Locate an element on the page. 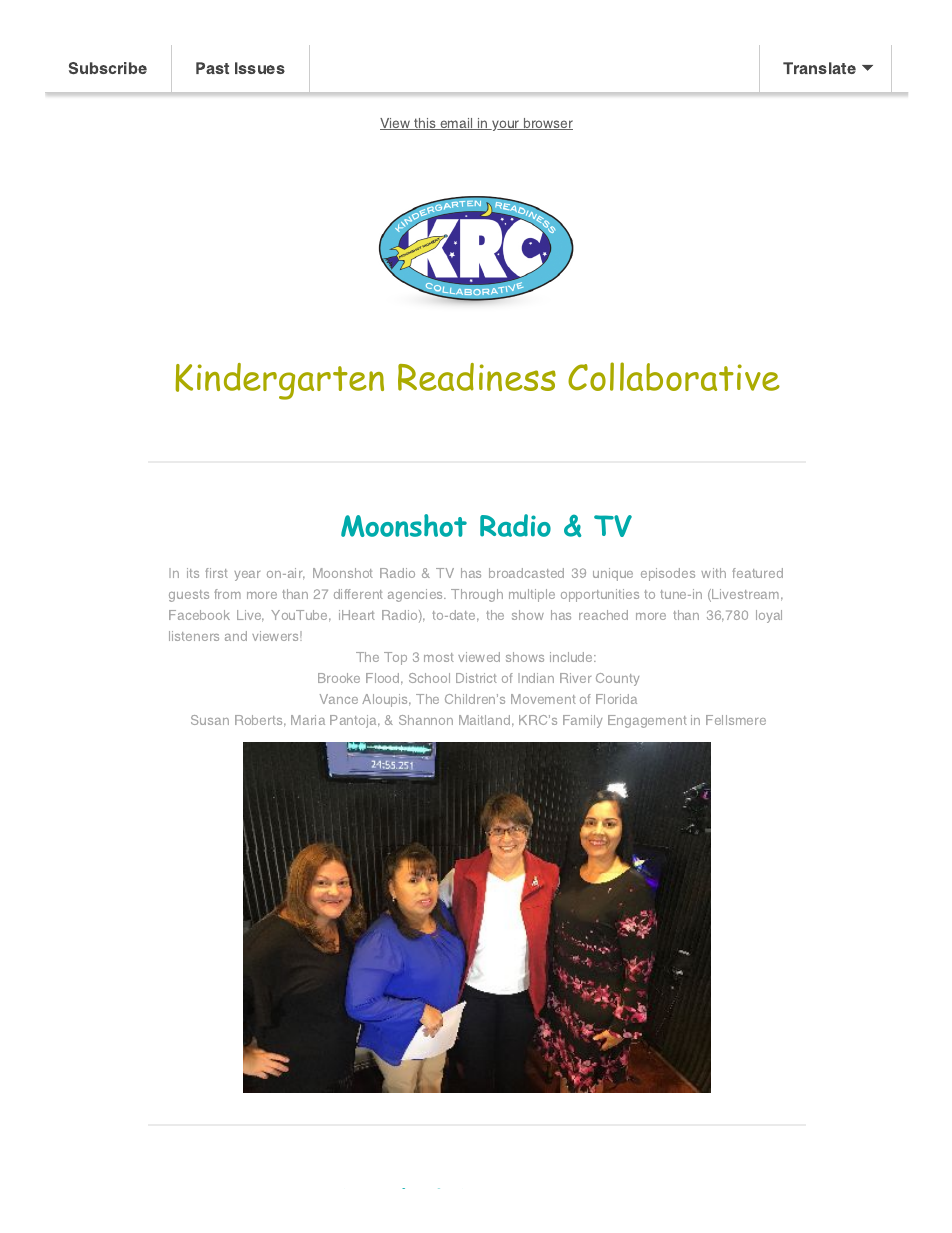 This document has height=1233, width=952. Collaborative is located at coordinates (674, 376).
